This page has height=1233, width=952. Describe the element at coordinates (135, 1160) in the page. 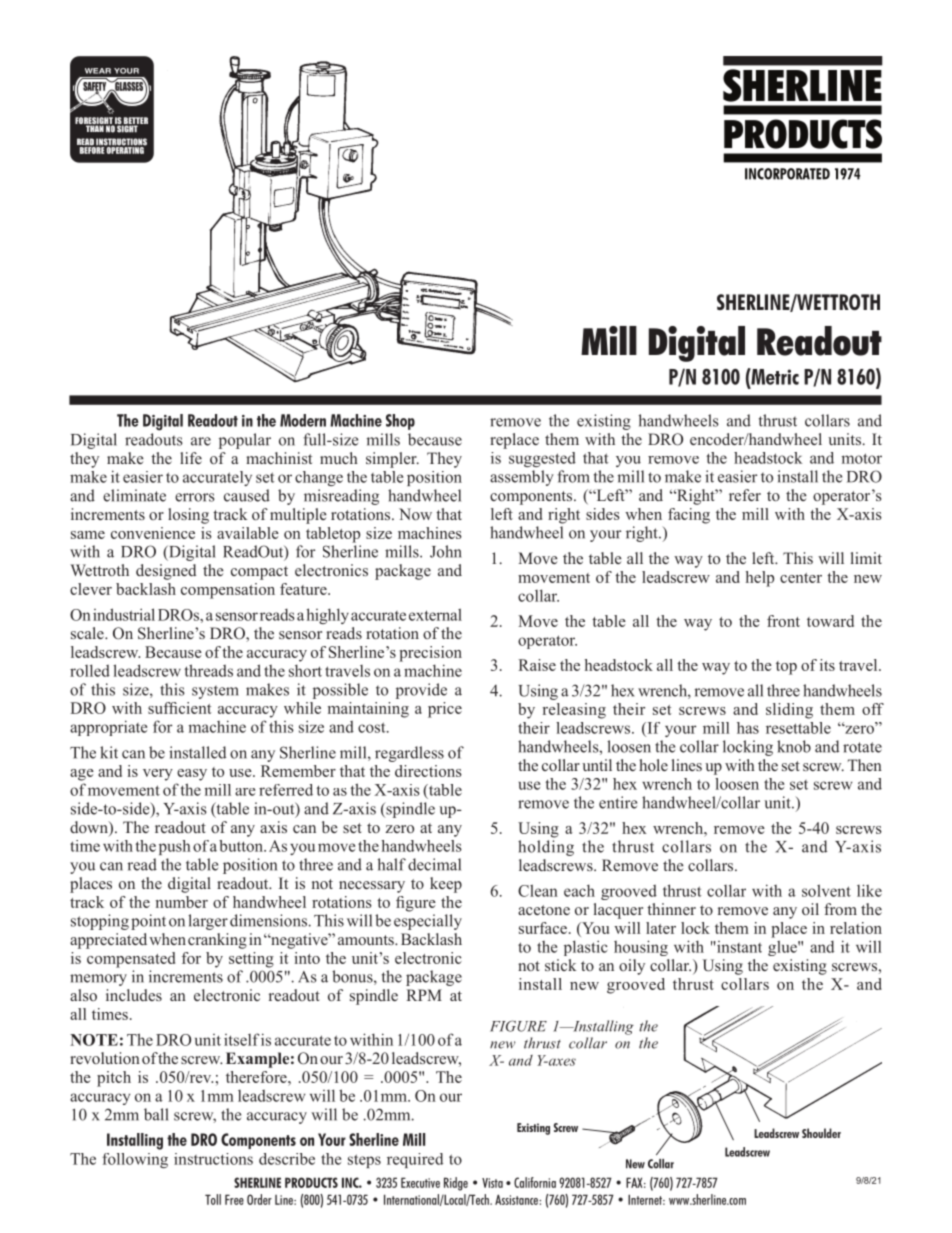

I see `following` at that location.
